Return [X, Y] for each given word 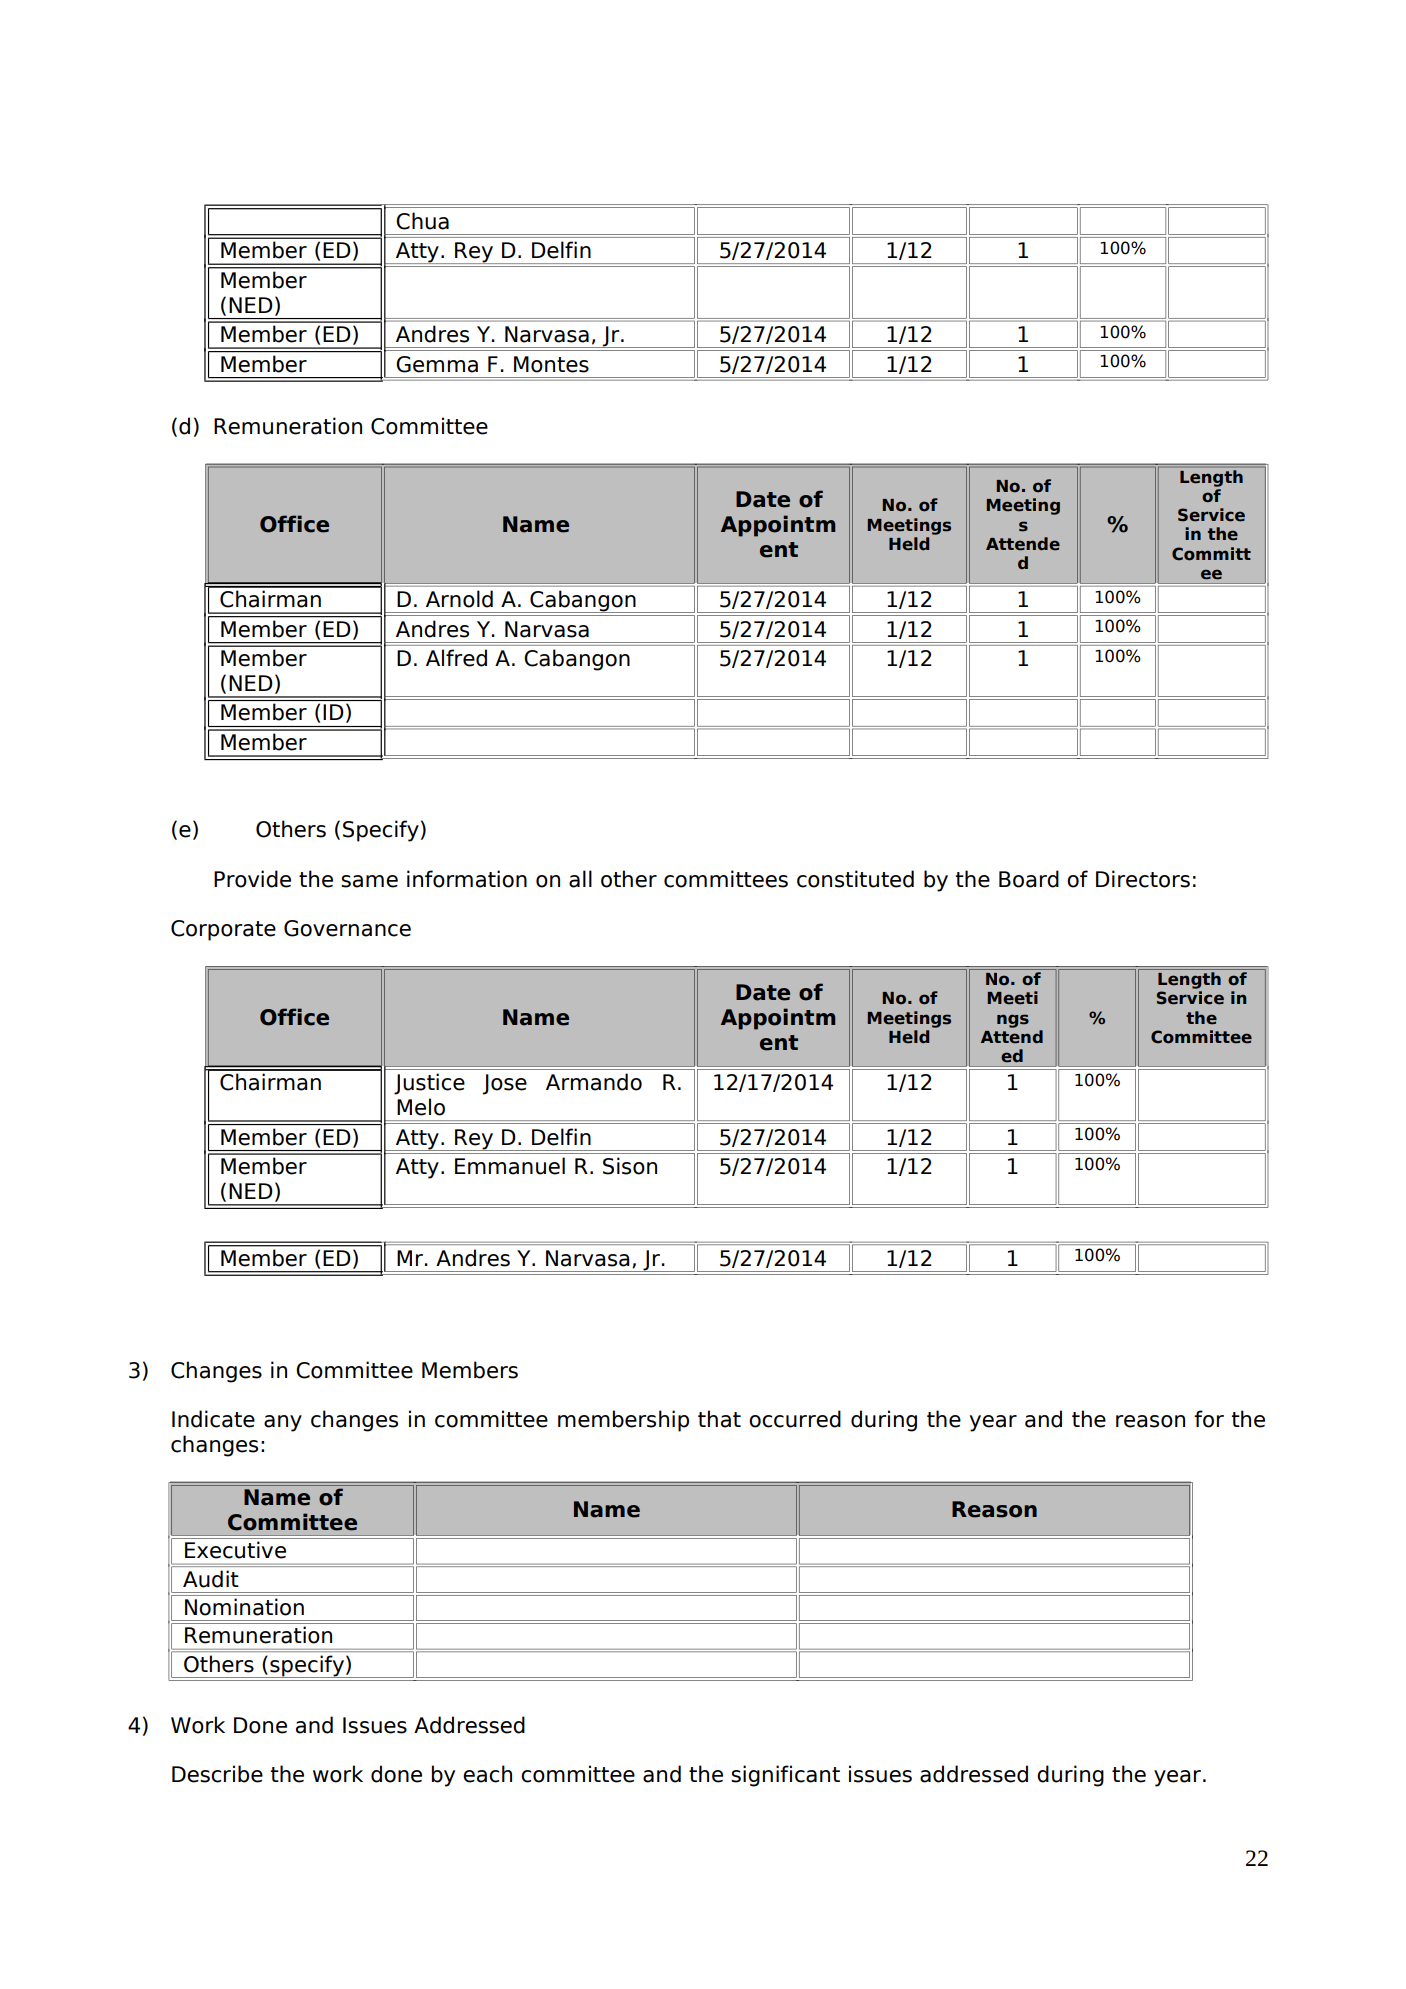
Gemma [437, 364]
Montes [551, 364]
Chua [422, 221]
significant [785, 1776]
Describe [217, 1774]
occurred [795, 1419]
